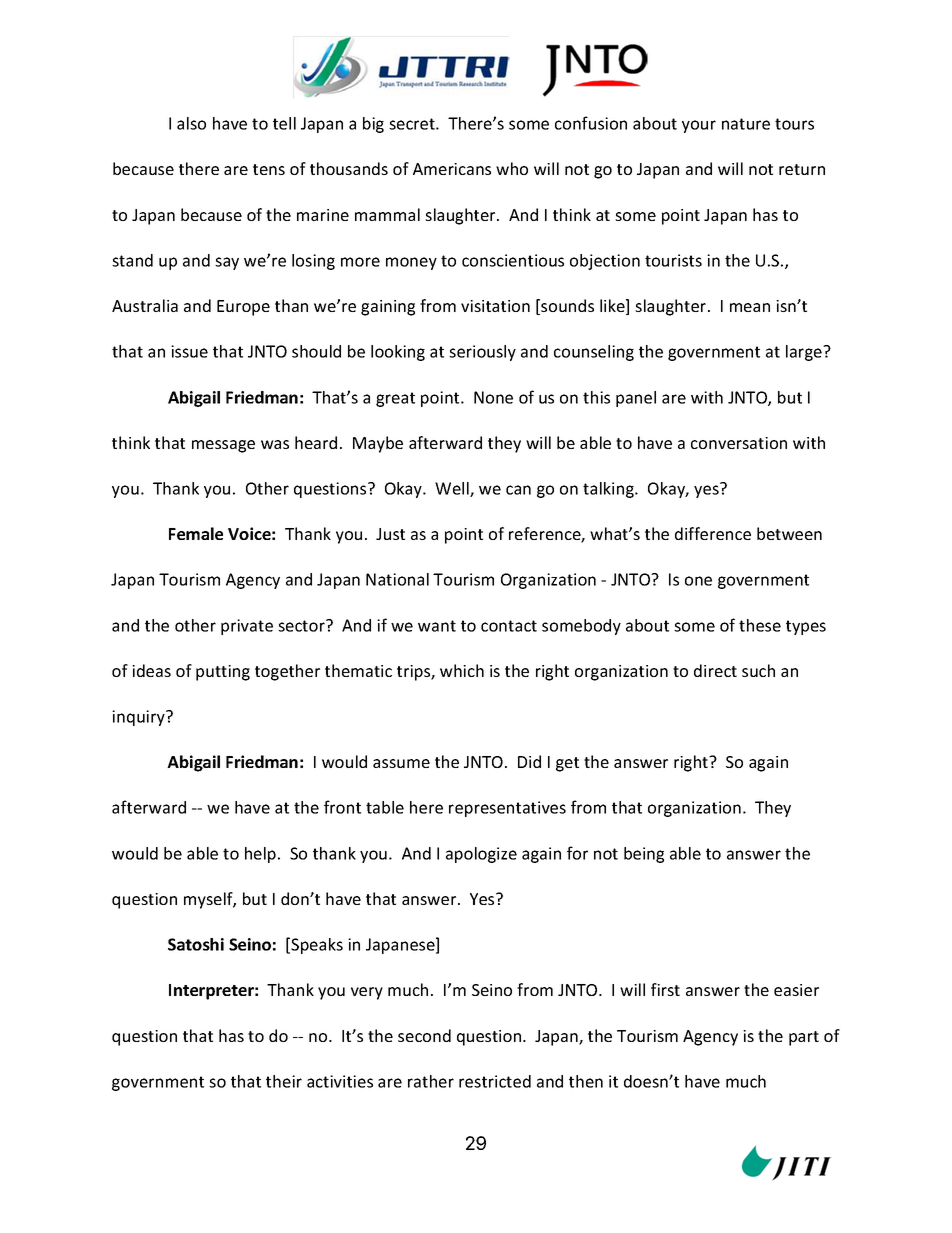  Describe the element at coordinates (452, 169) in the image. I see `Americans` at that location.
